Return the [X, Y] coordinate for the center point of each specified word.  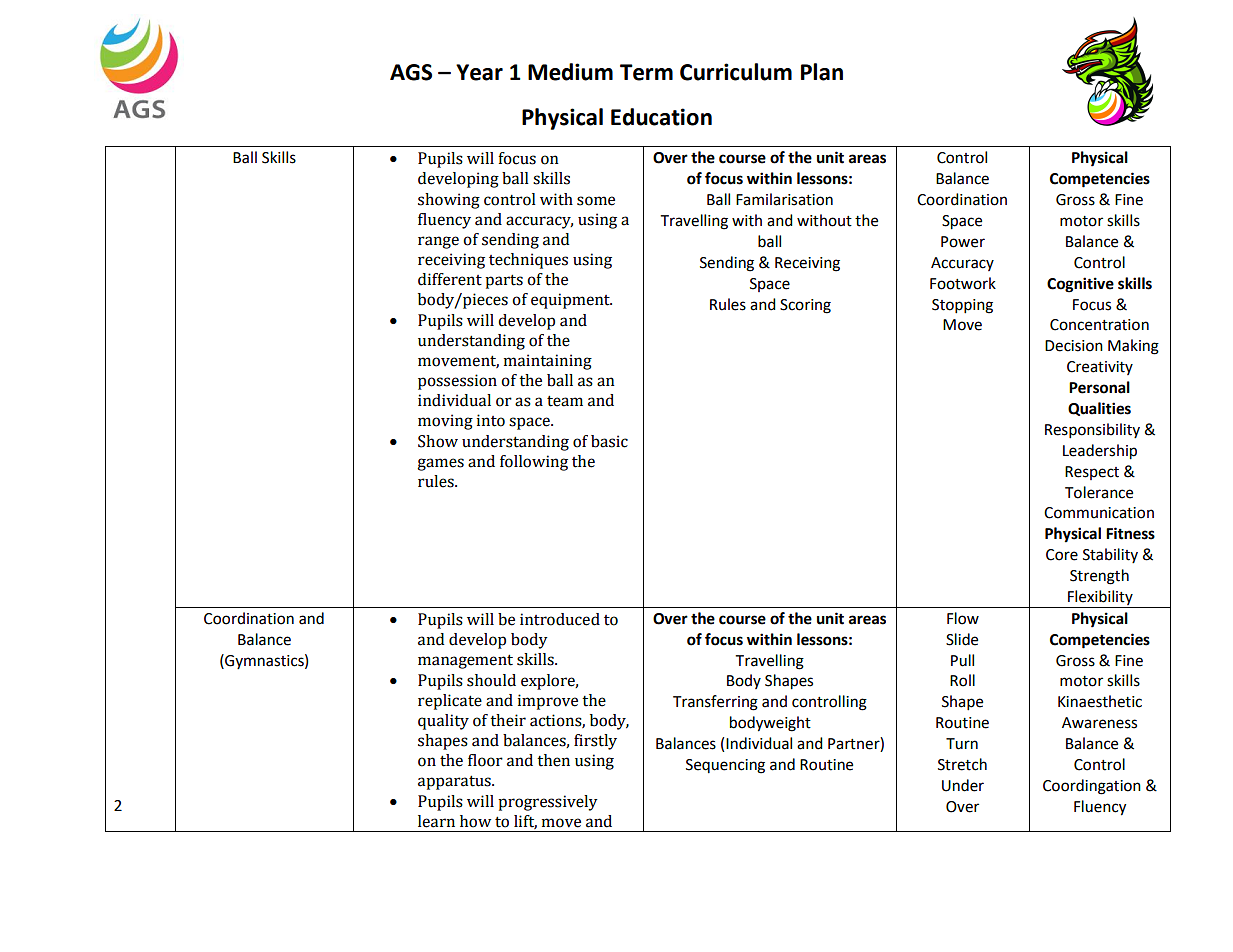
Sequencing [725, 766]
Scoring [805, 306]
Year [479, 72]
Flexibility [1100, 599]
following [534, 463]
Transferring [715, 703]
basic [609, 441]
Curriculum [736, 72]
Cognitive [1080, 285]
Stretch [962, 764]
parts [504, 281]
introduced [560, 619]
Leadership [1100, 452]
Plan [822, 72]
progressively [548, 803]
